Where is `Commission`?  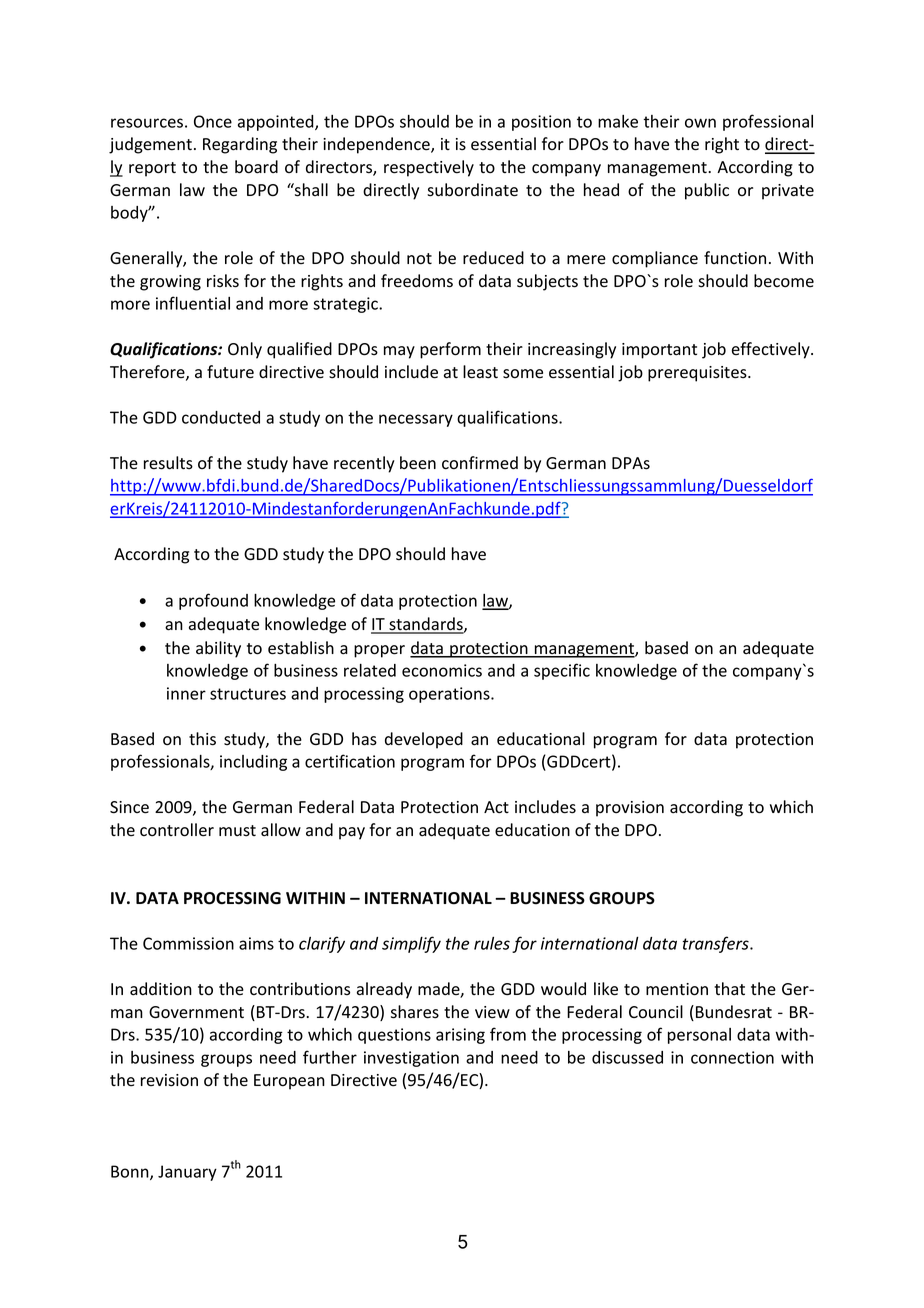 Commission is located at coordinates (188, 943).
